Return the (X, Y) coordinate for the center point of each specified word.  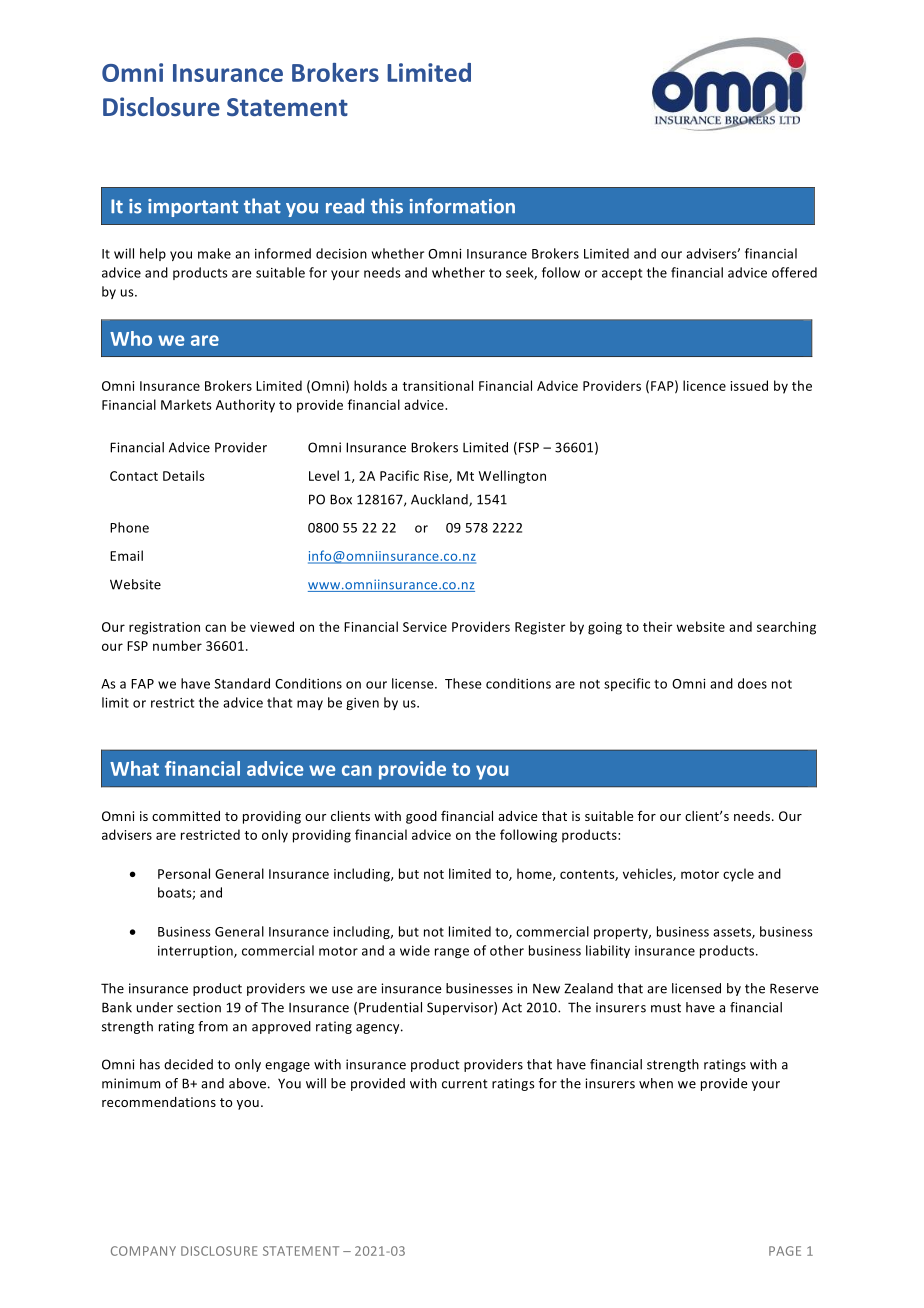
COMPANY (143, 1251)
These (463, 683)
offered (794, 272)
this (387, 206)
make (214, 253)
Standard (242, 683)
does (752, 683)
